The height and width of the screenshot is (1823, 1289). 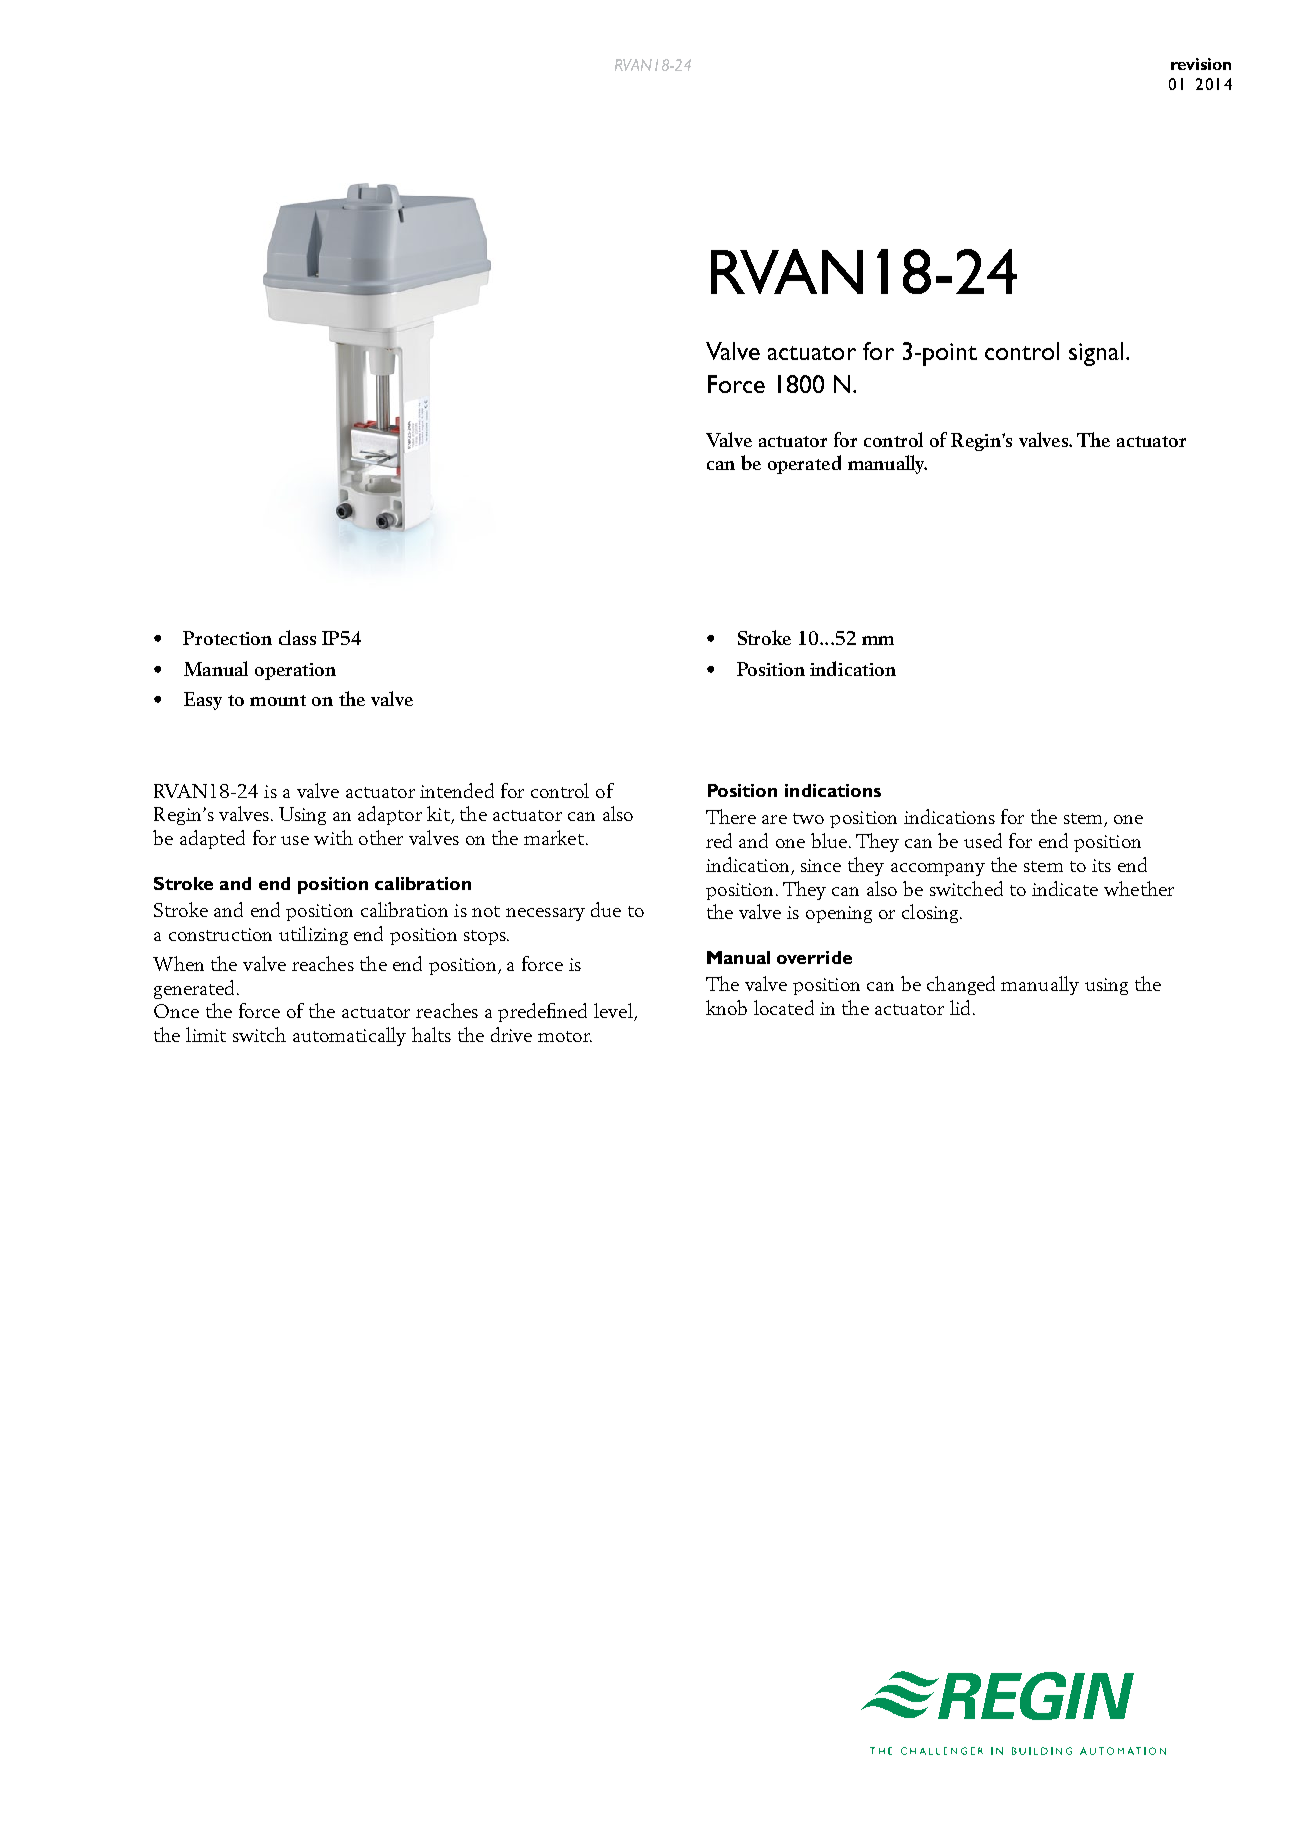 I want to click on class, so click(x=297, y=637).
